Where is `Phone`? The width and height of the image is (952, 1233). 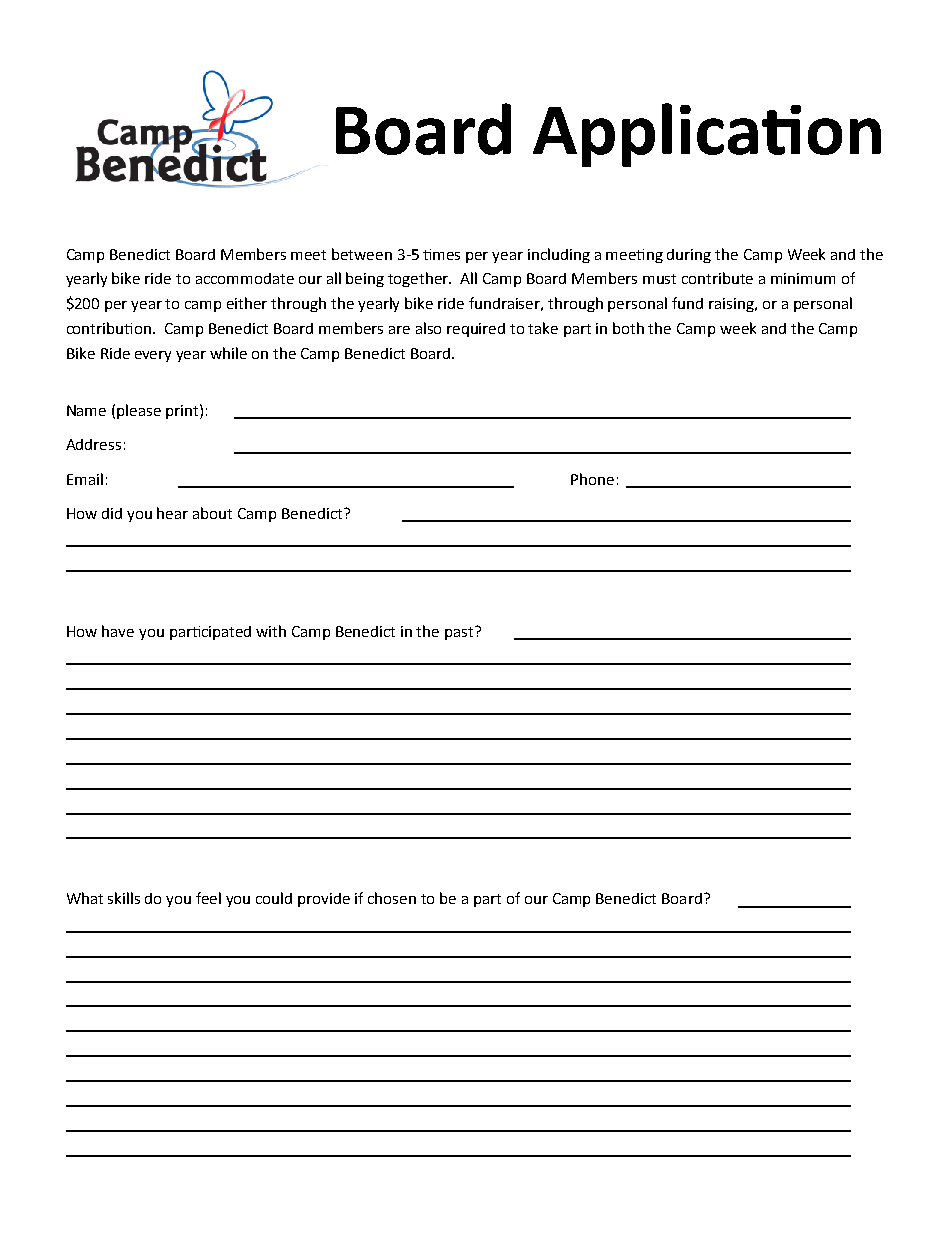
Phone is located at coordinates (592, 479).
